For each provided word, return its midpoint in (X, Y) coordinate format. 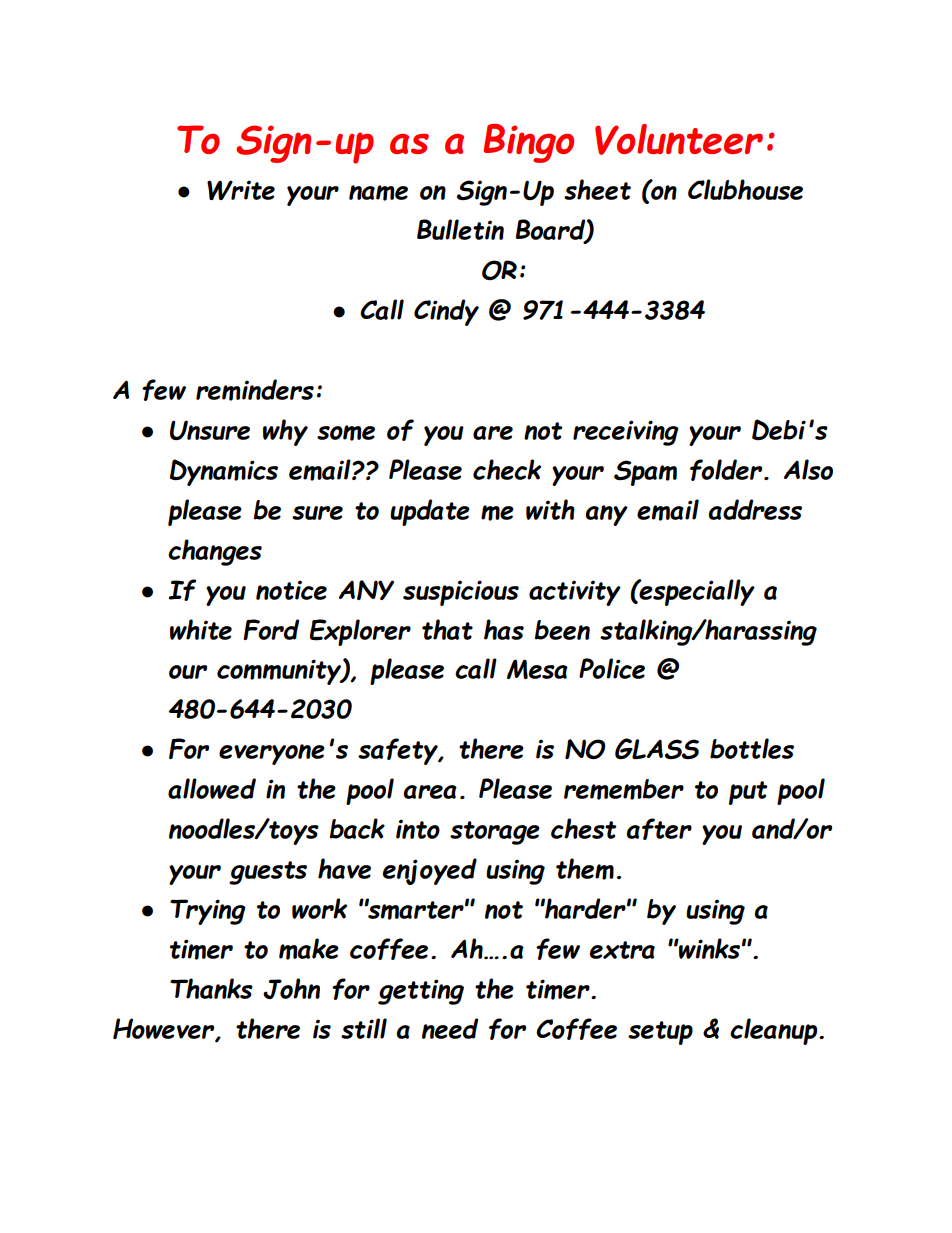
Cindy (446, 312)
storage (495, 833)
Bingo (528, 143)
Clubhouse (745, 189)
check (507, 469)
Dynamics (224, 472)
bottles (752, 748)
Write (241, 190)
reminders (255, 390)
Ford (271, 629)
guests (268, 873)
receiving (626, 433)
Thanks (211, 988)
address (755, 509)
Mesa (537, 669)
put (748, 793)
